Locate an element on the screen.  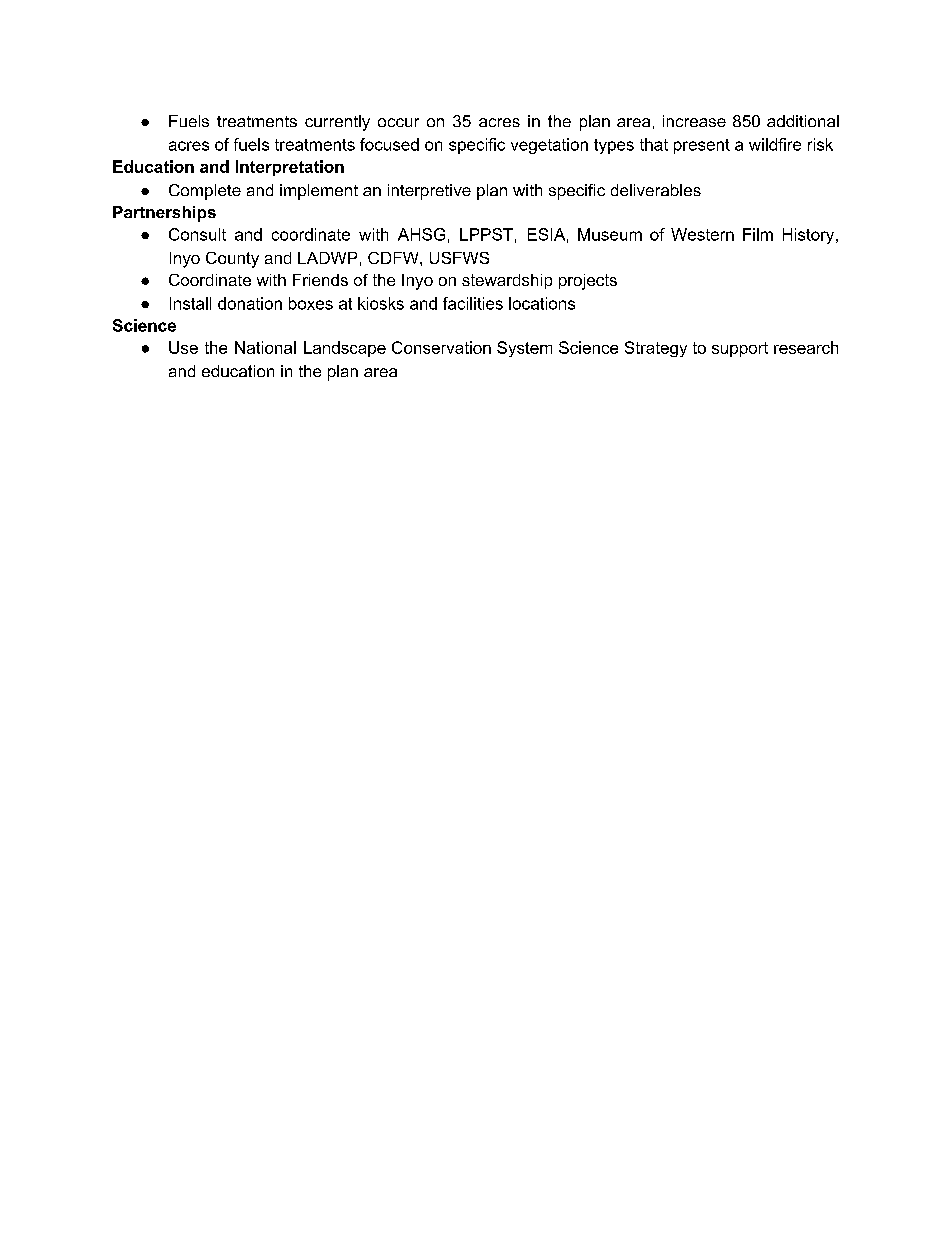
Complete is located at coordinates (205, 192).
